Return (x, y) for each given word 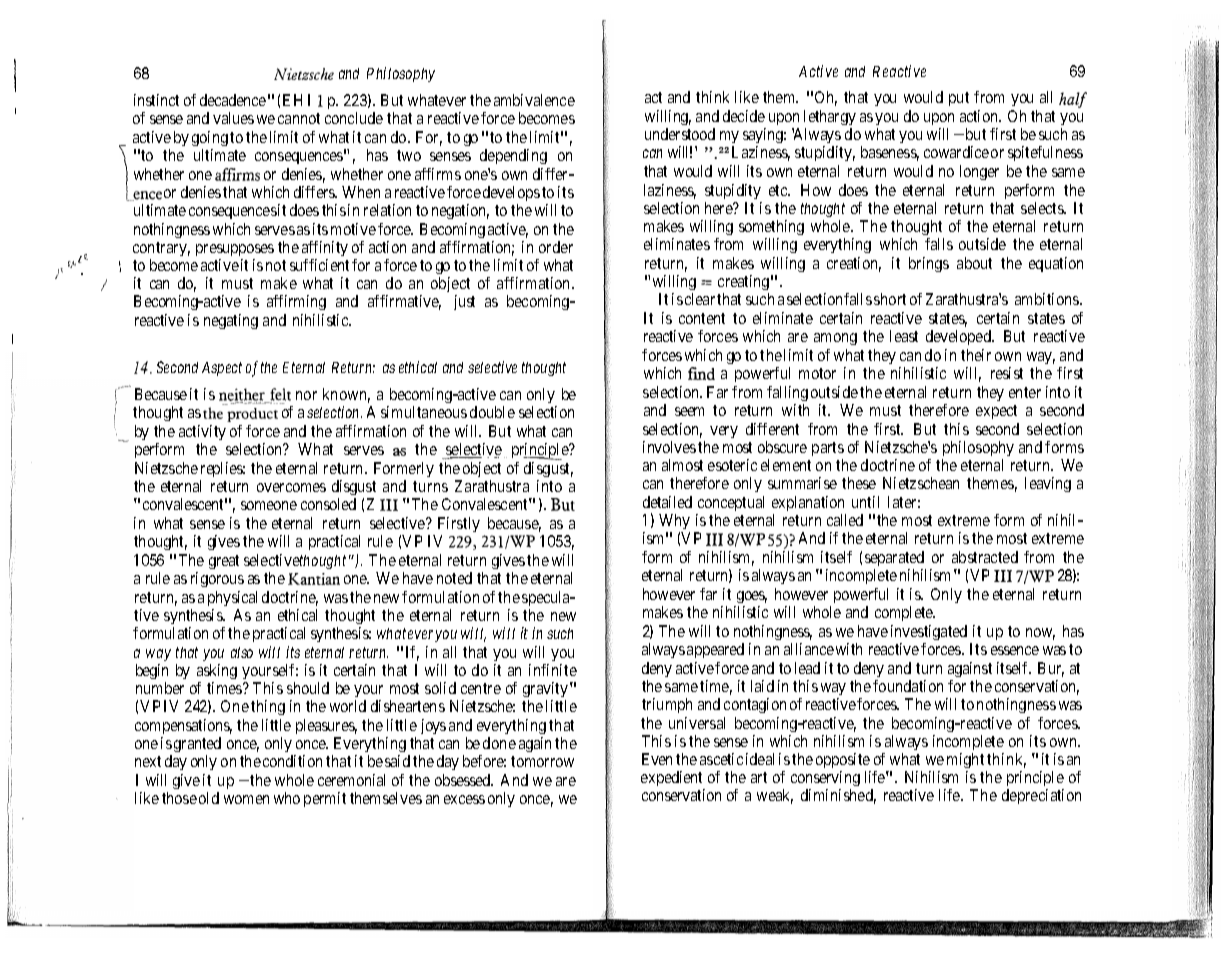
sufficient (319, 265)
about (974, 263)
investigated (929, 632)
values (233, 118)
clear (700, 299)
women (246, 799)
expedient (673, 780)
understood (680, 134)
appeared (715, 650)
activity (202, 432)
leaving (1048, 484)
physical (232, 598)
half (1073, 100)
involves (669, 447)
